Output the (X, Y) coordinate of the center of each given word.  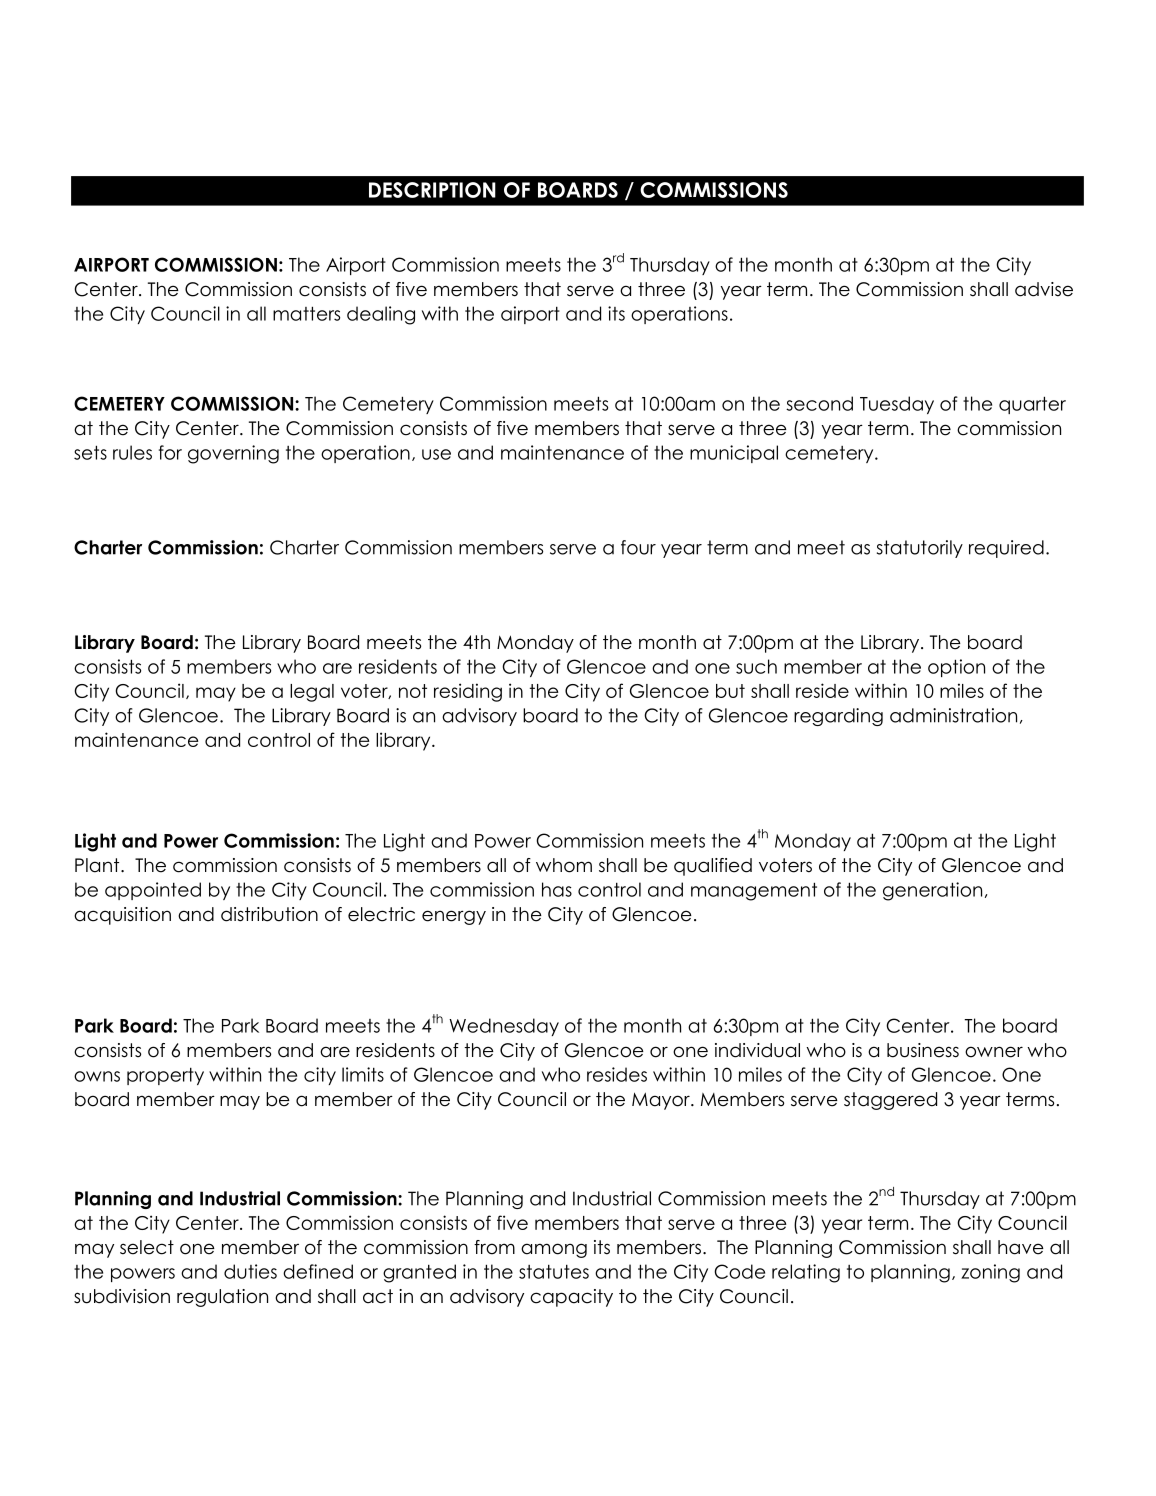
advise (1044, 289)
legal (312, 693)
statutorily (920, 549)
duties (250, 1271)
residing (468, 692)
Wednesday (504, 1027)
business (923, 1050)
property (165, 1076)
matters (306, 313)
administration (953, 715)
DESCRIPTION (432, 190)
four (638, 547)
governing (233, 454)
